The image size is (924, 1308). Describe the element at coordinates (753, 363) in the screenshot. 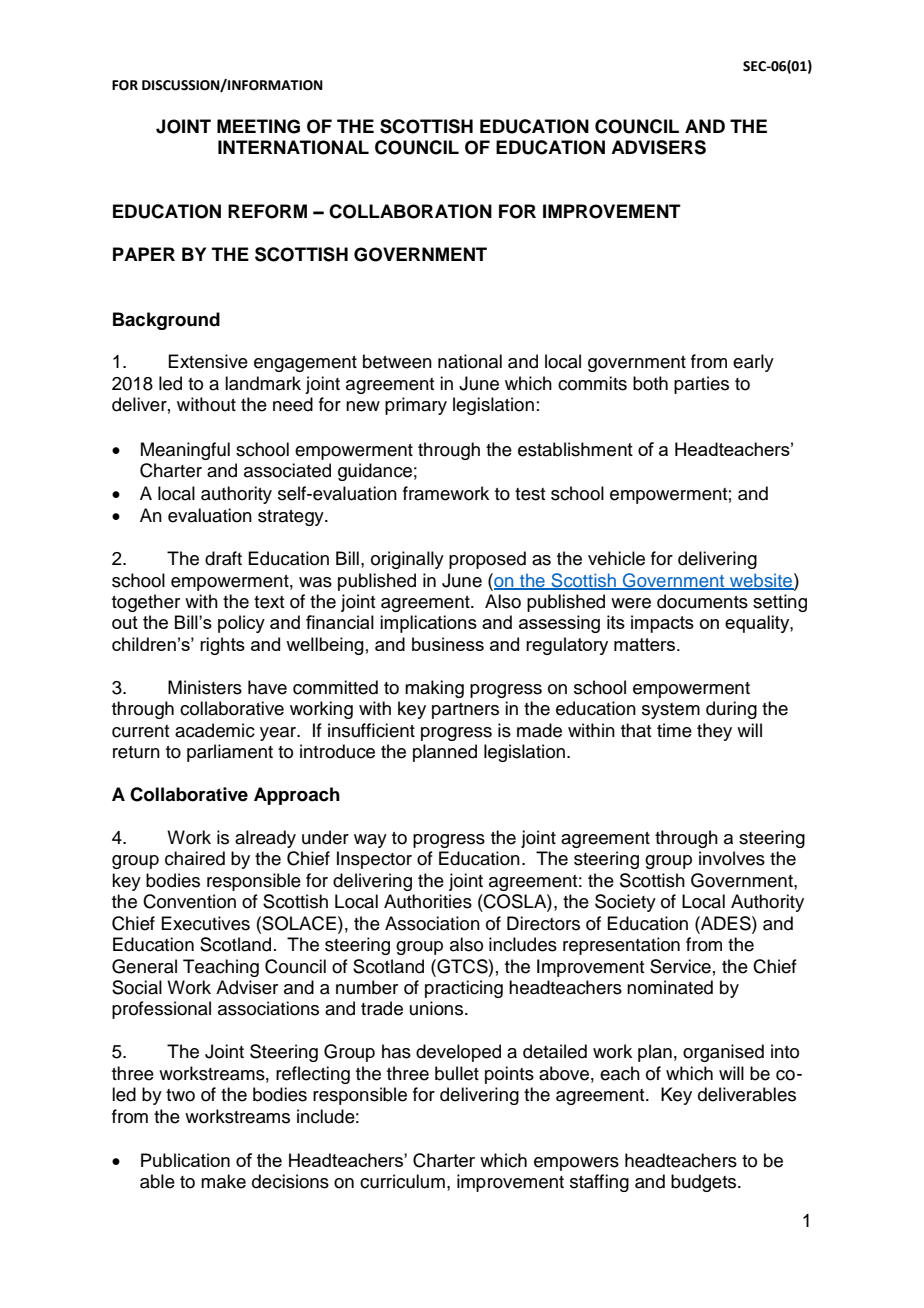

I see `early` at that location.
